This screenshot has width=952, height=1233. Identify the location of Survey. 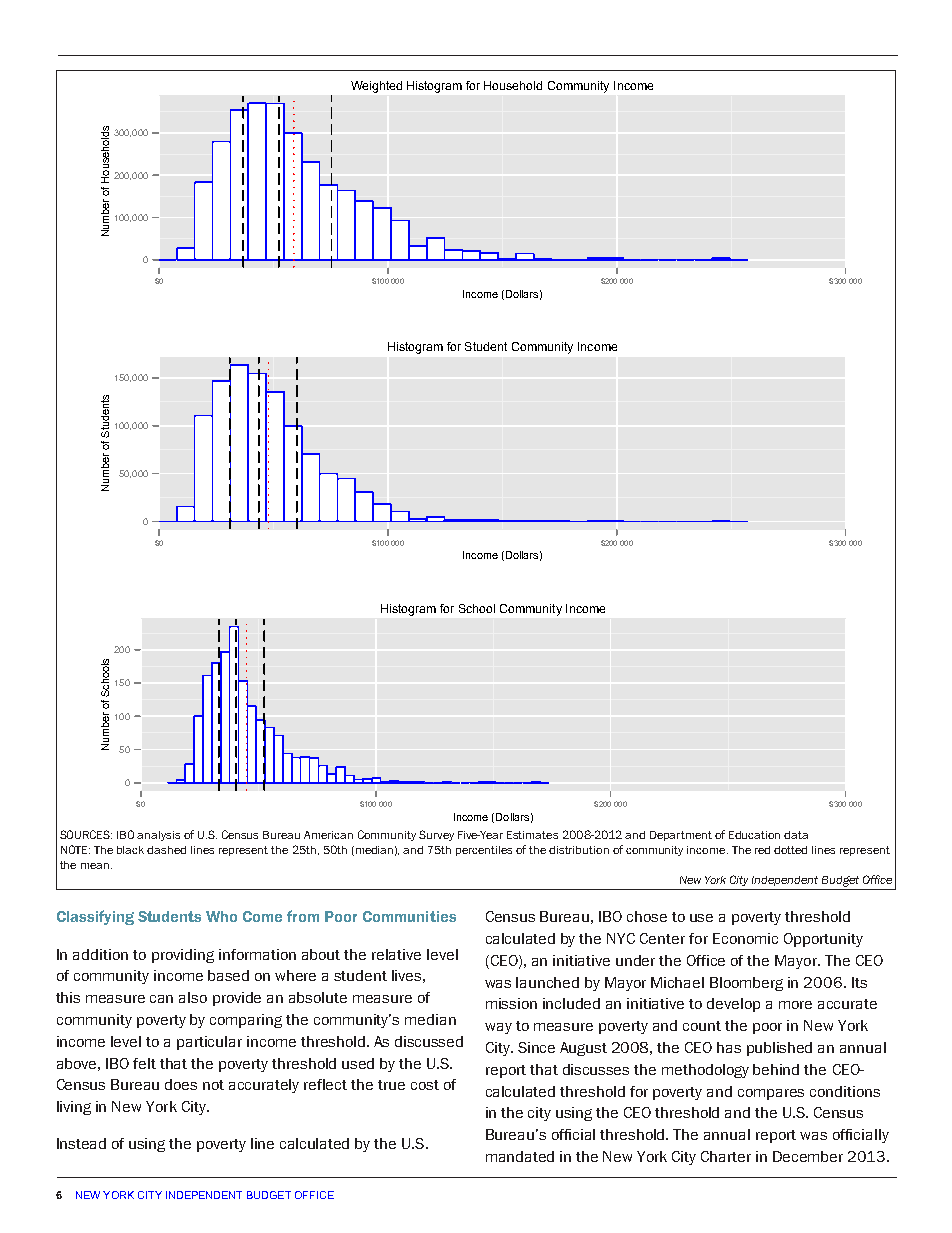
(436, 835).
